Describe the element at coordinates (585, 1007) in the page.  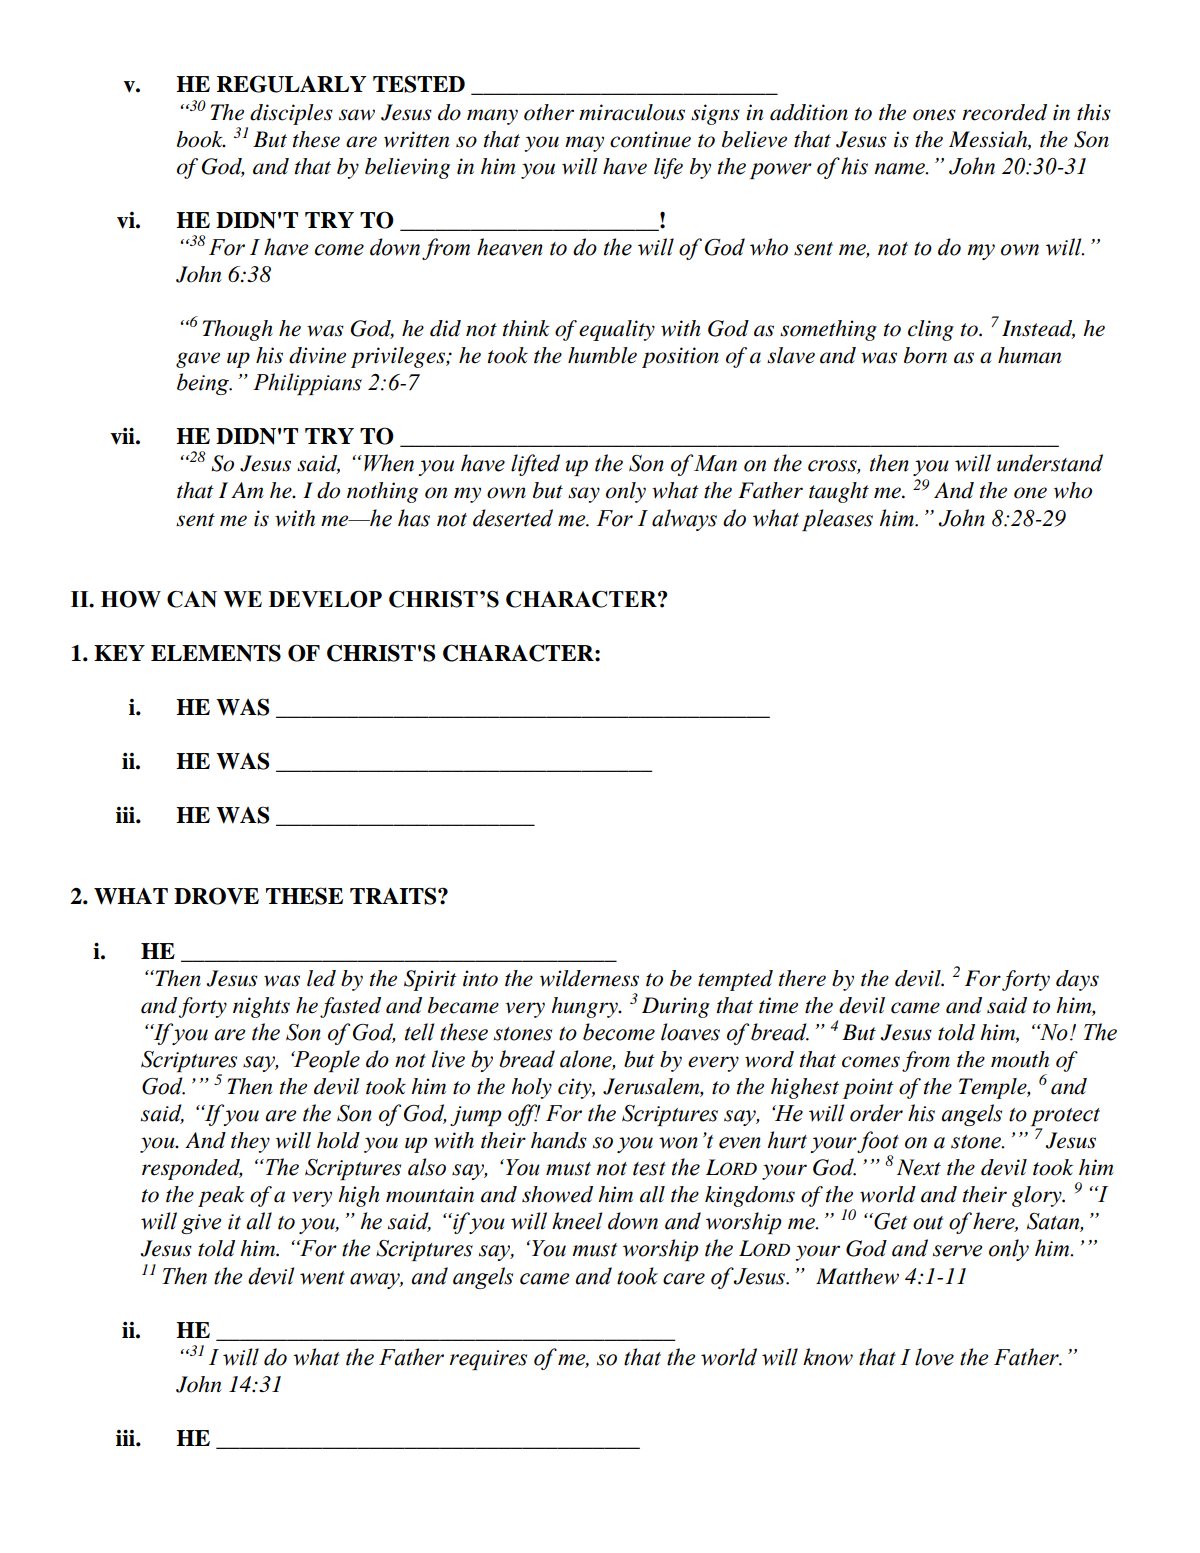
I see `hungry` at that location.
